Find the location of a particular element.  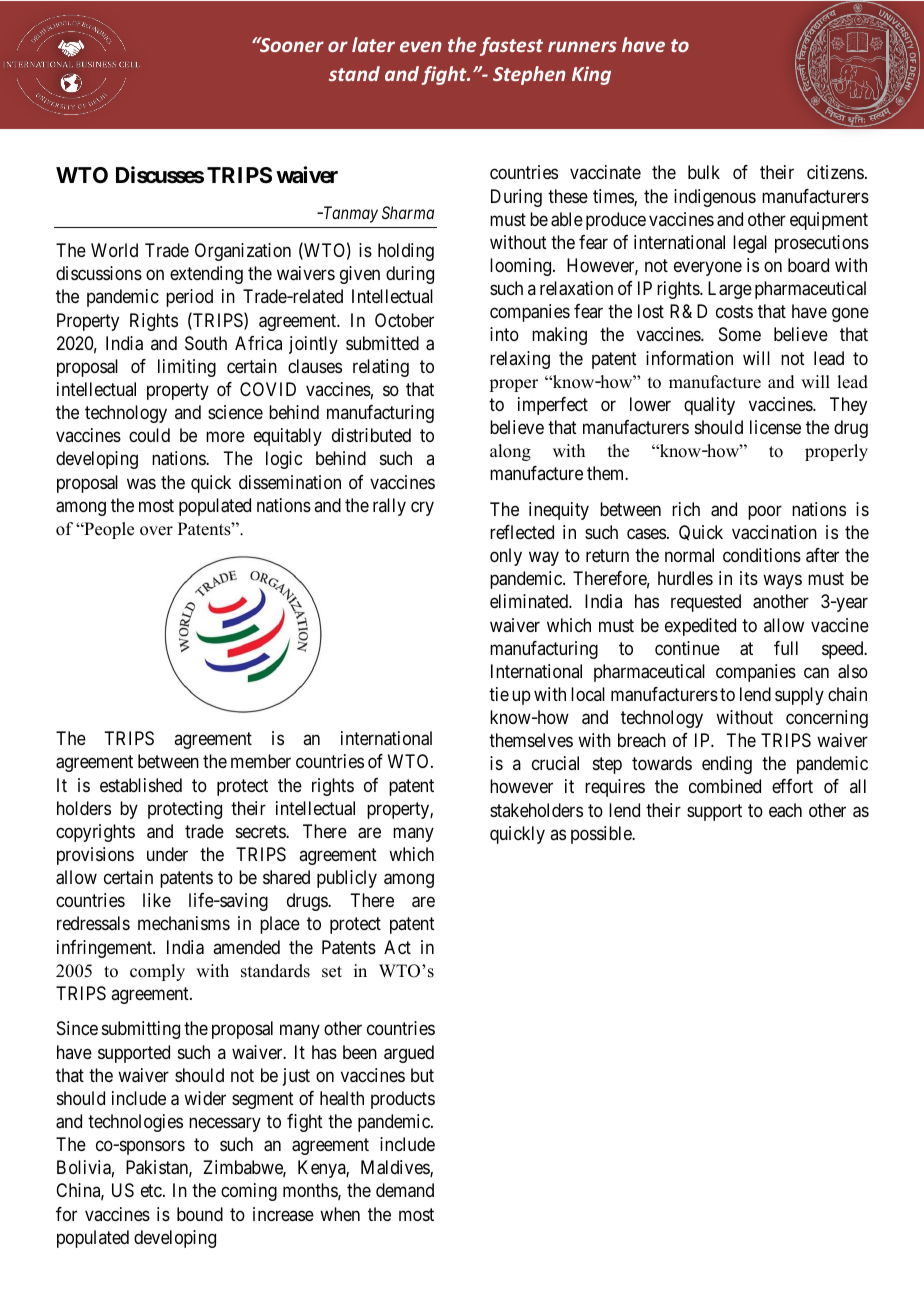

effort is located at coordinates (792, 786).
